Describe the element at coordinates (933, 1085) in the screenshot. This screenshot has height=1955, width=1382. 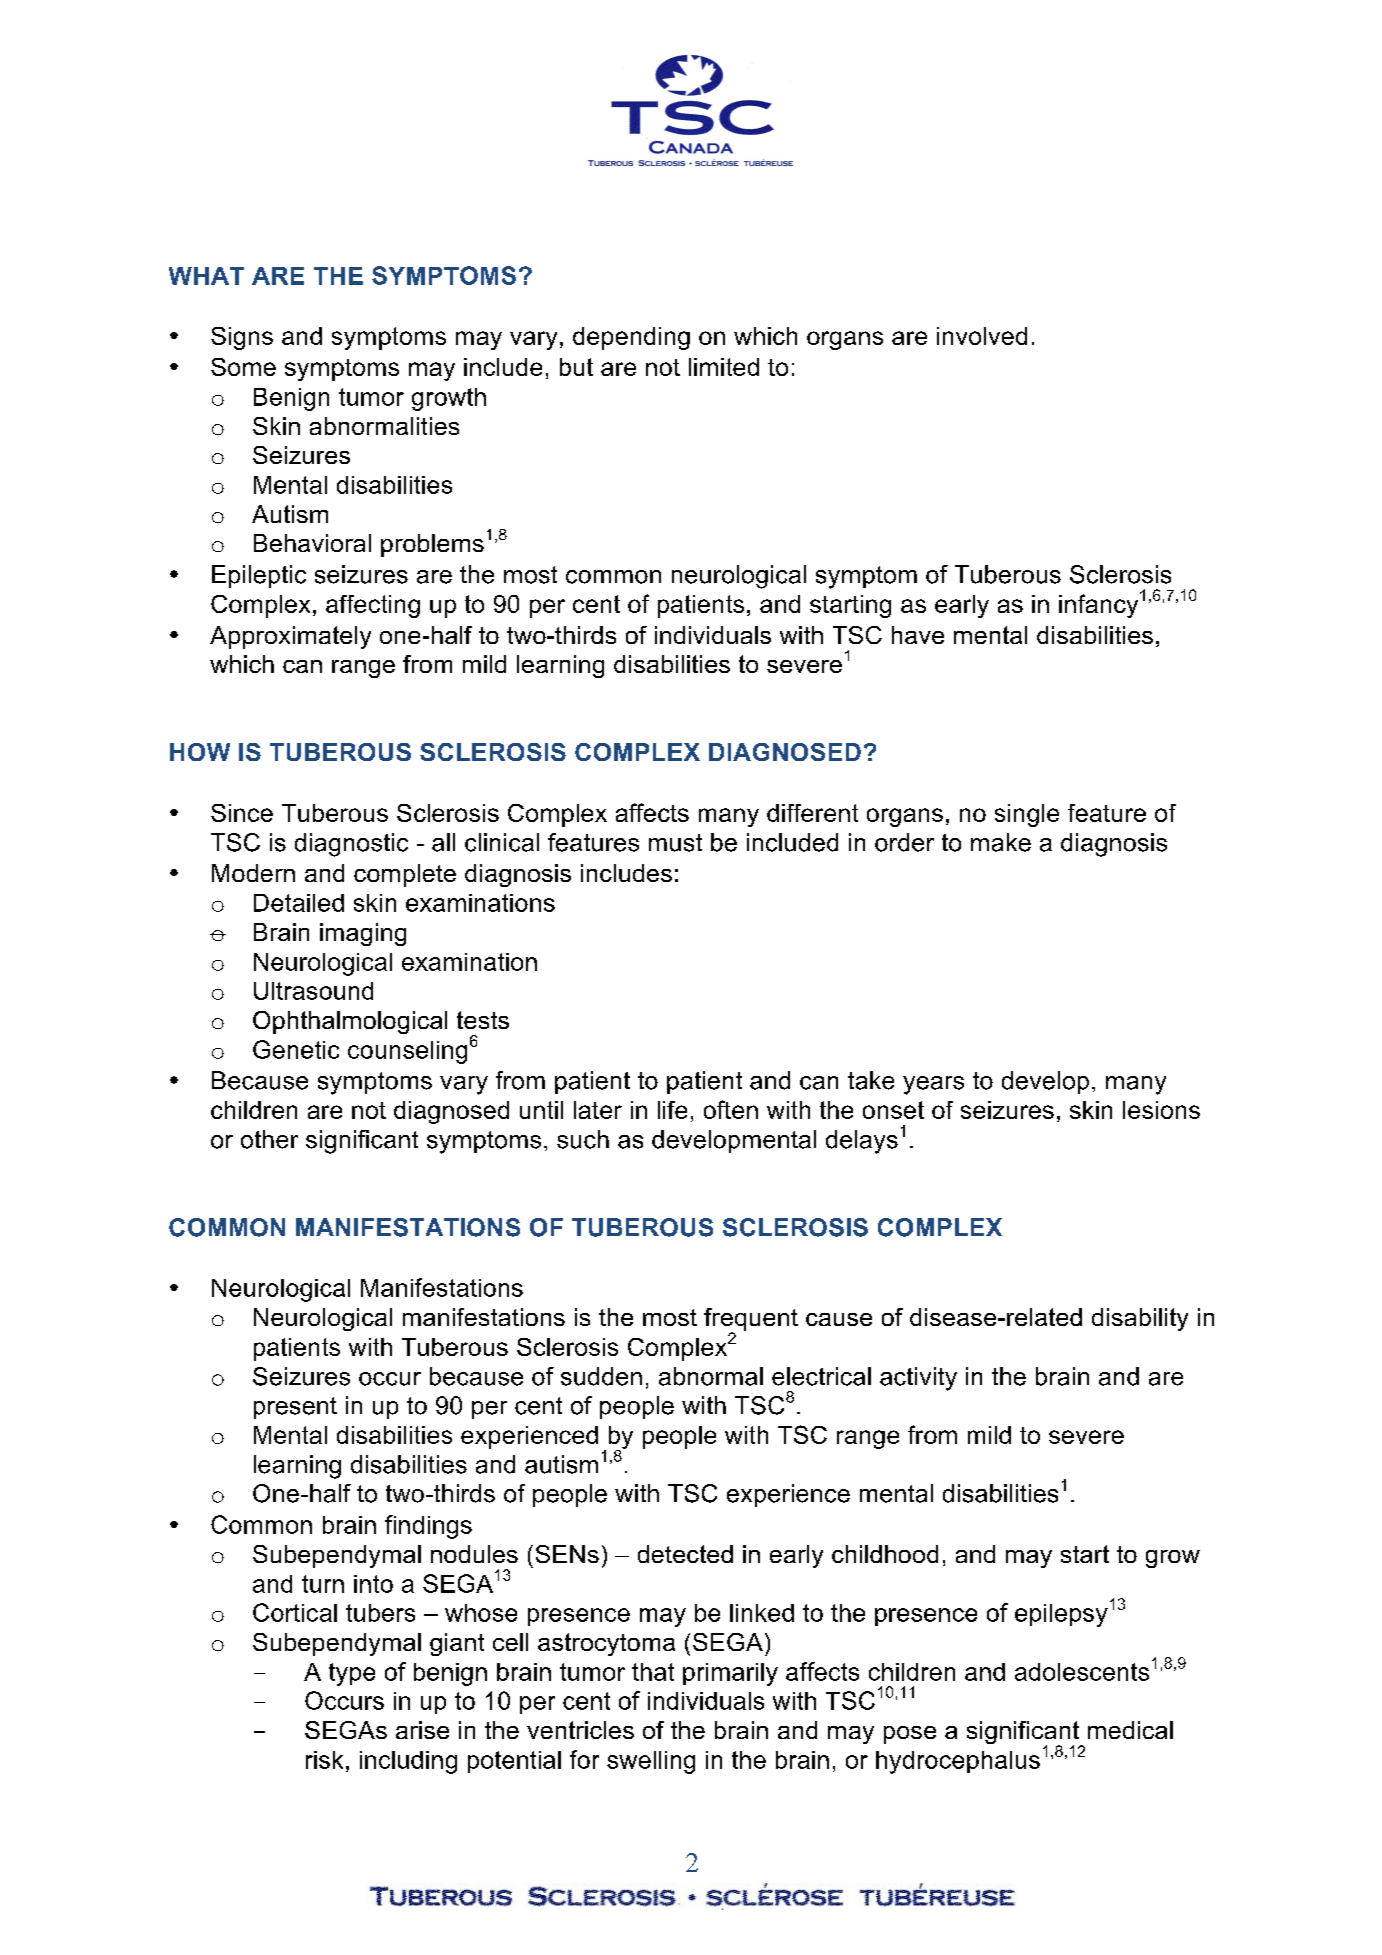
I see `years` at that location.
